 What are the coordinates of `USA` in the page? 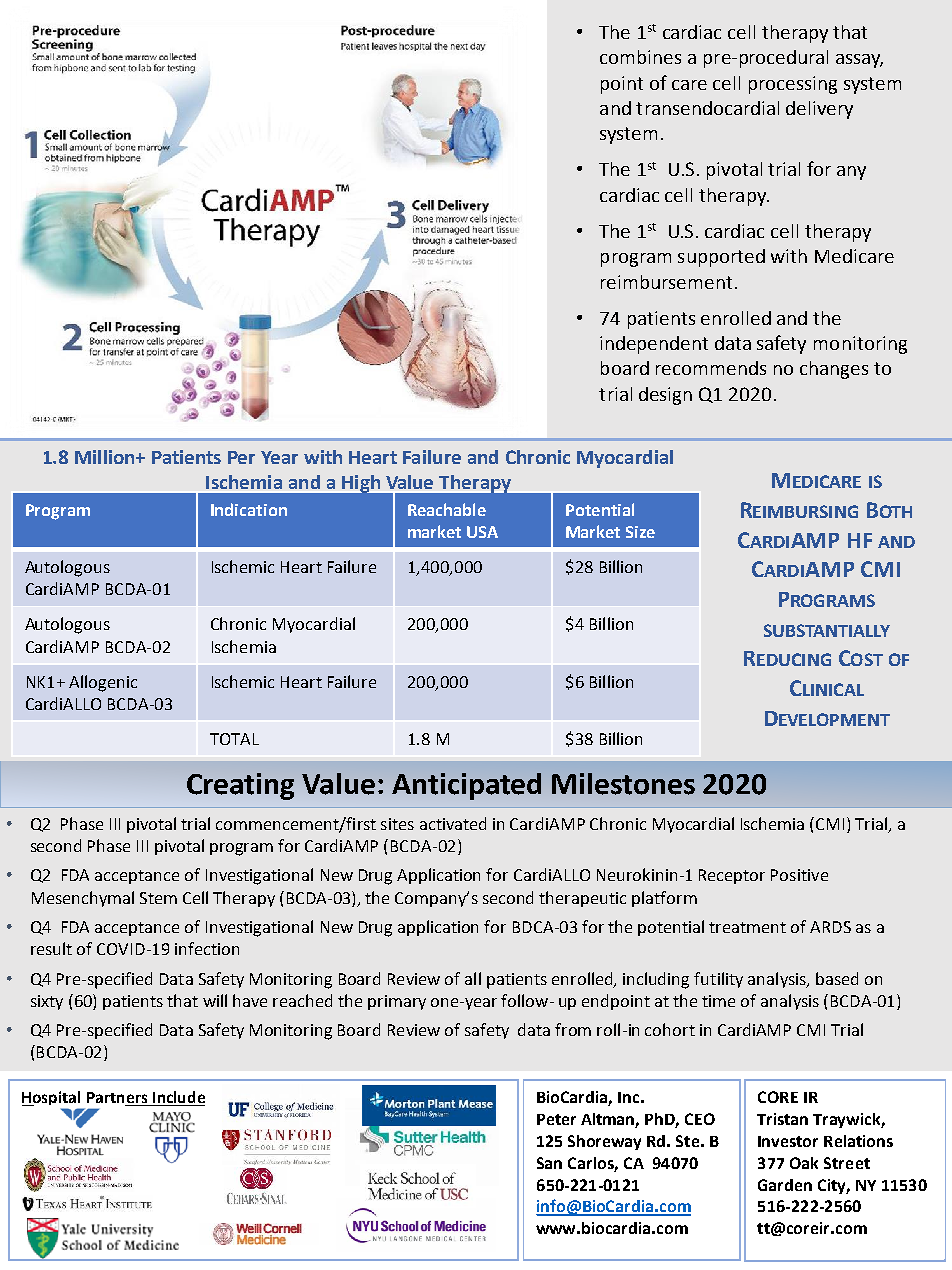 It's located at (482, 532).
